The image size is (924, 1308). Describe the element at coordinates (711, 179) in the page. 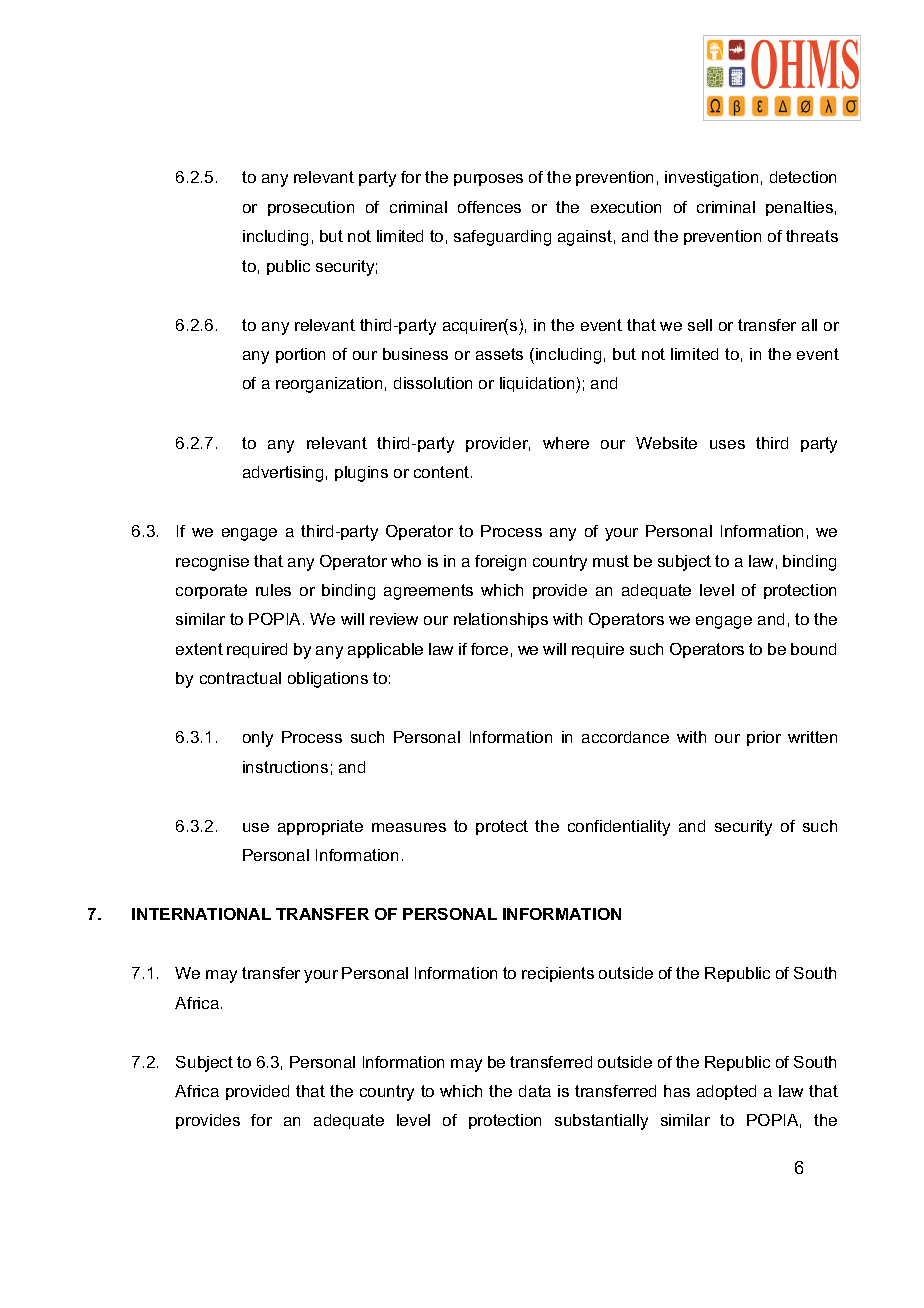

I see `investigation` at that location.
